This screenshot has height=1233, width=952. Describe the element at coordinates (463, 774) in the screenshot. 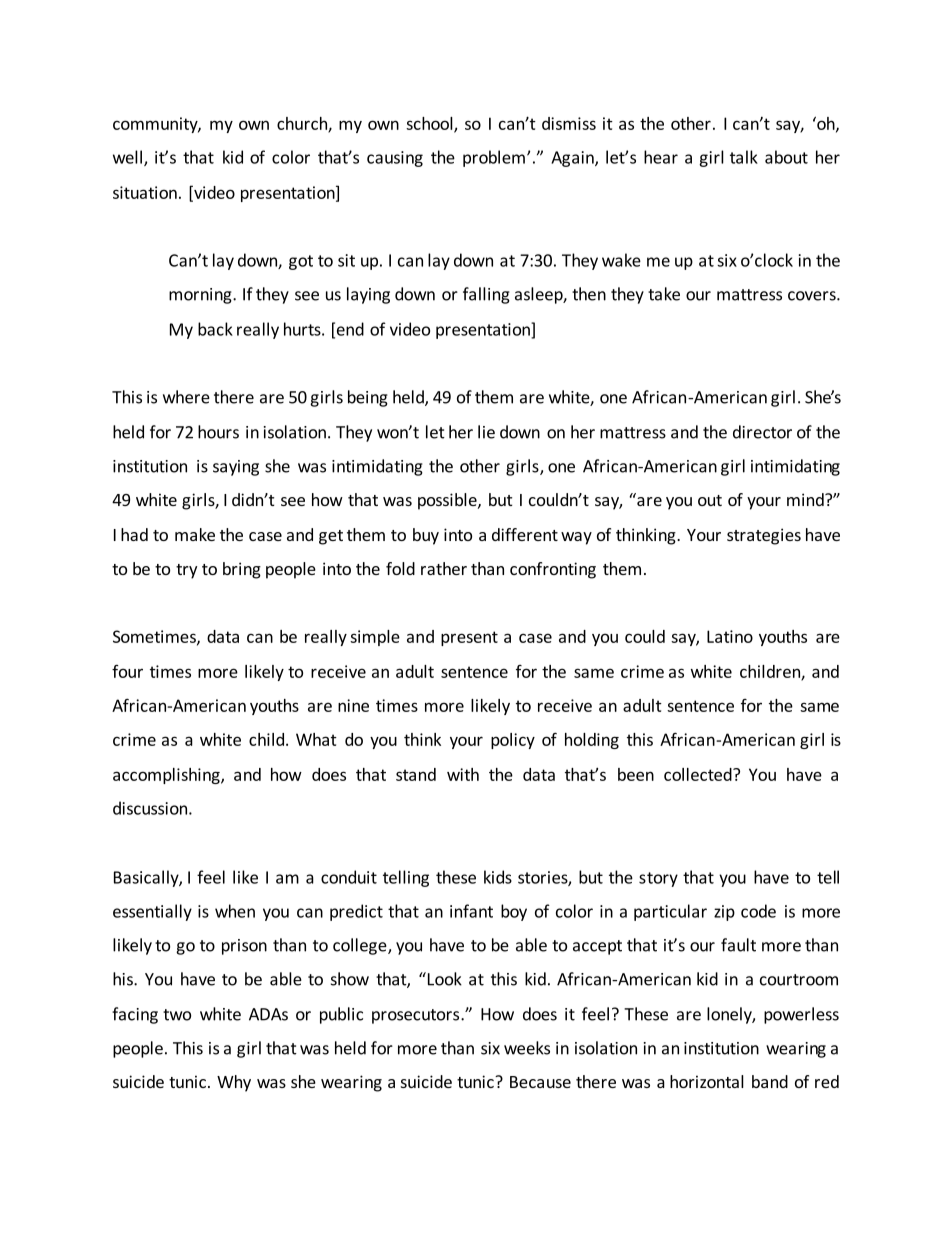

I see `with` at that location.
